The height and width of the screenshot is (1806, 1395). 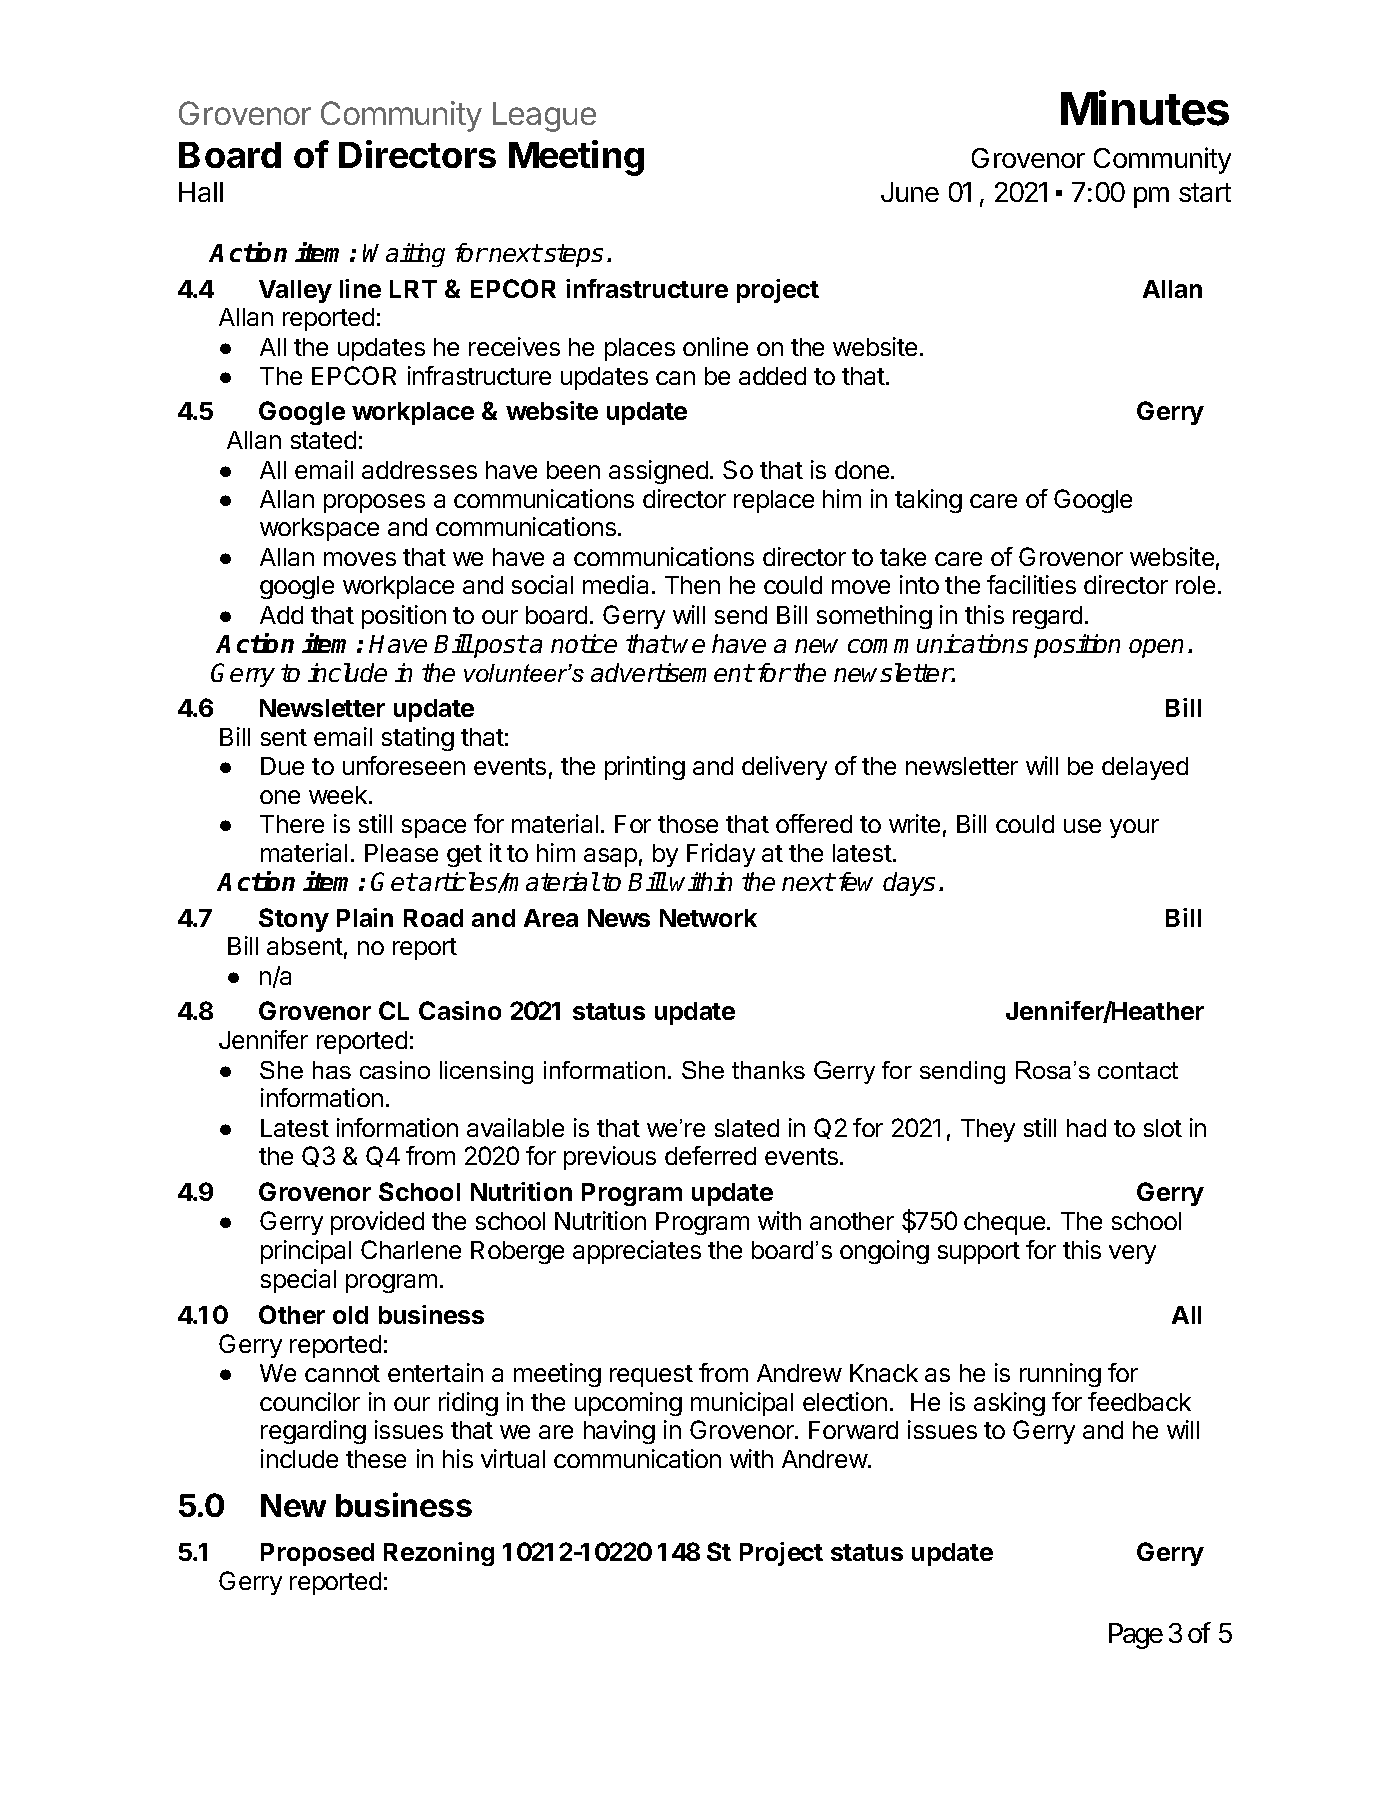 I want to click on League, so click(x=544, y=117).
